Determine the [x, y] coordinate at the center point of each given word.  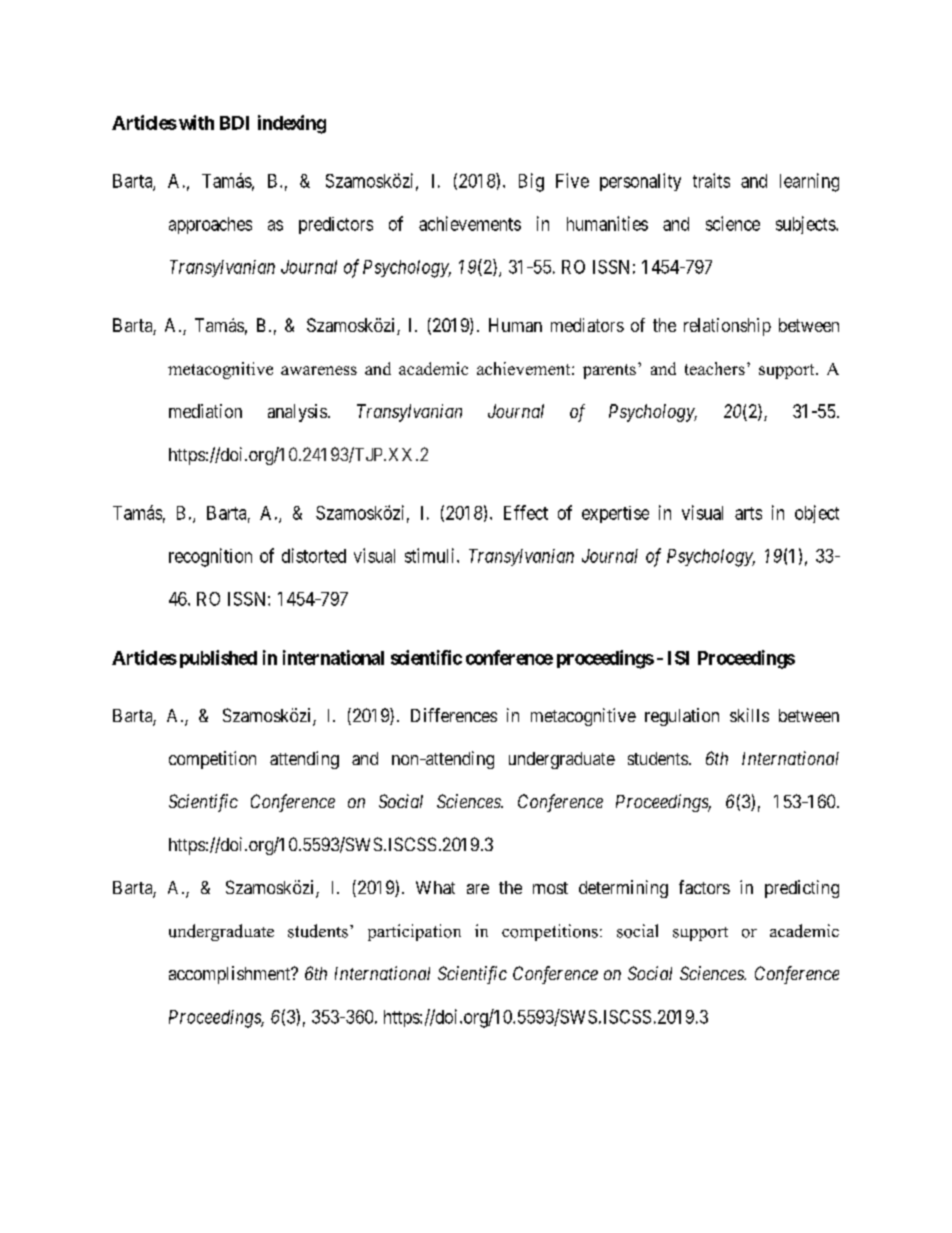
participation [414, 932]
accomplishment [231, 975]
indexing [292, 124]
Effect [526, 512]
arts [748, 513]
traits [711, 180]
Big [531, 182]
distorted [314, 555]
